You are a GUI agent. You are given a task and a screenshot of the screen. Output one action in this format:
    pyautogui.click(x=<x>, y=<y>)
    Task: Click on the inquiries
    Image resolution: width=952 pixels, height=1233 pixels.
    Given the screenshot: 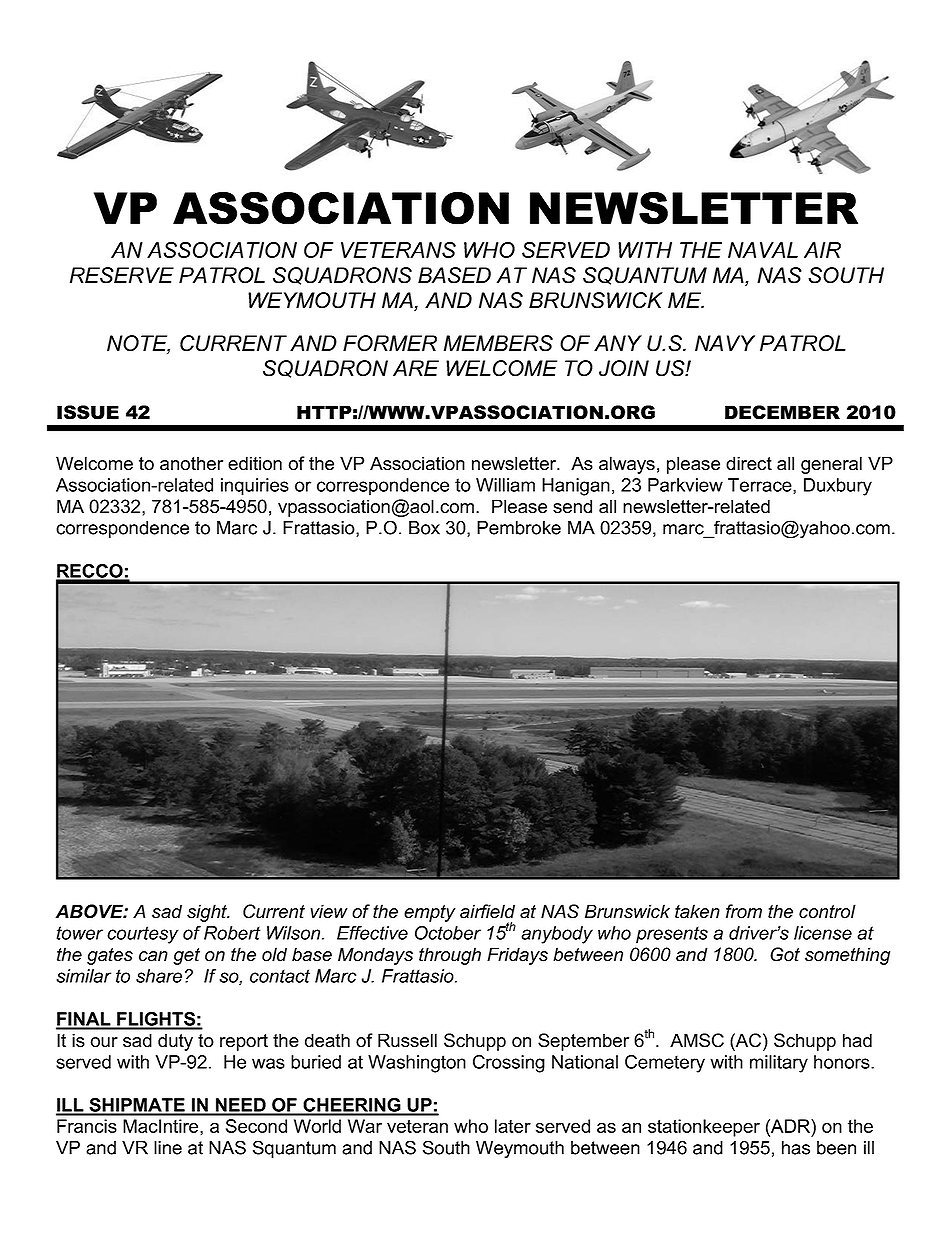 What is the action you would take?
    pyautogui.click(x=255, y=487)
